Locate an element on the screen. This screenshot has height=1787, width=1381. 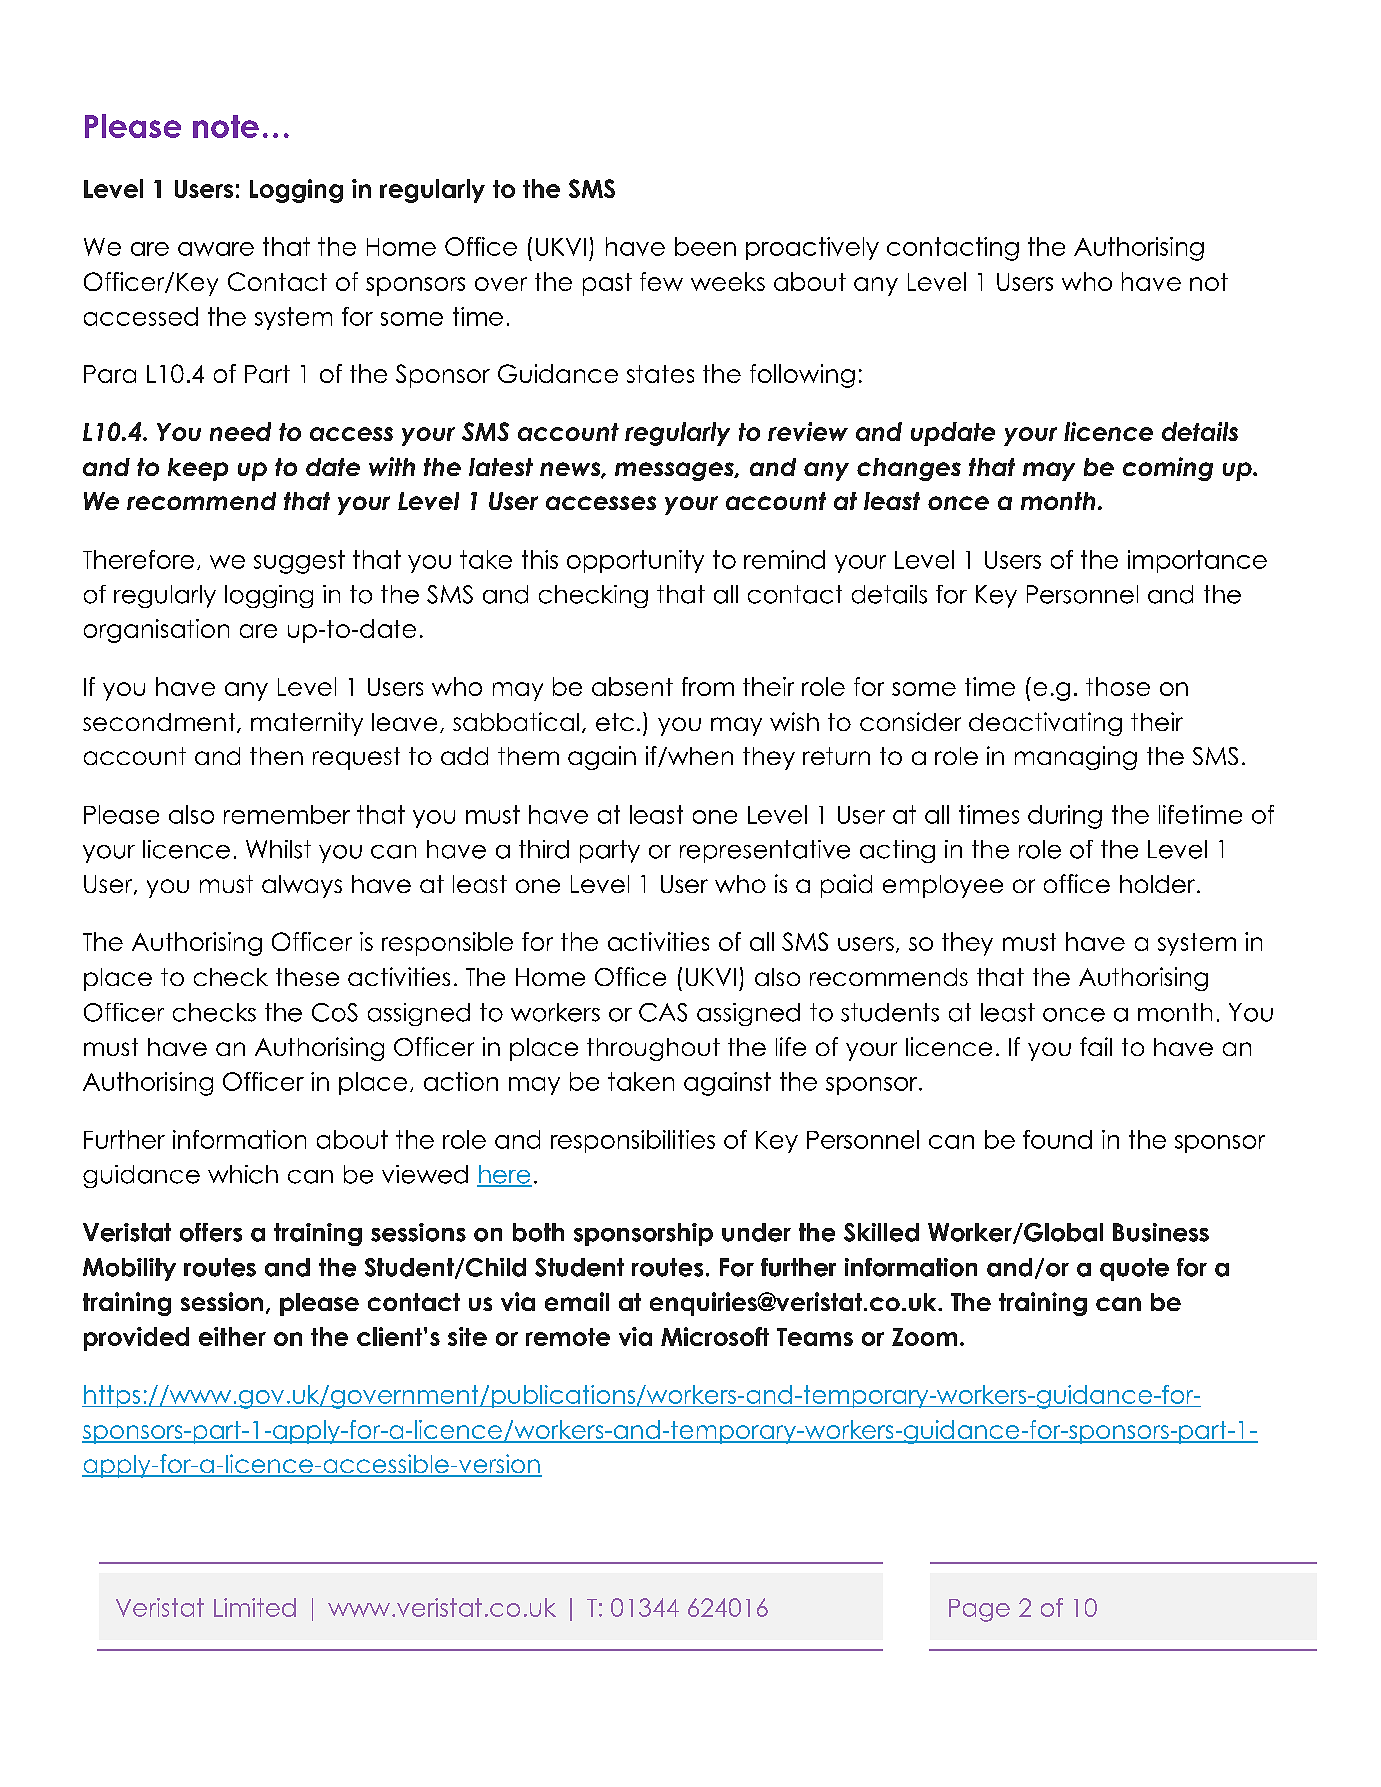
absent is located at coordinates (632, 686).
